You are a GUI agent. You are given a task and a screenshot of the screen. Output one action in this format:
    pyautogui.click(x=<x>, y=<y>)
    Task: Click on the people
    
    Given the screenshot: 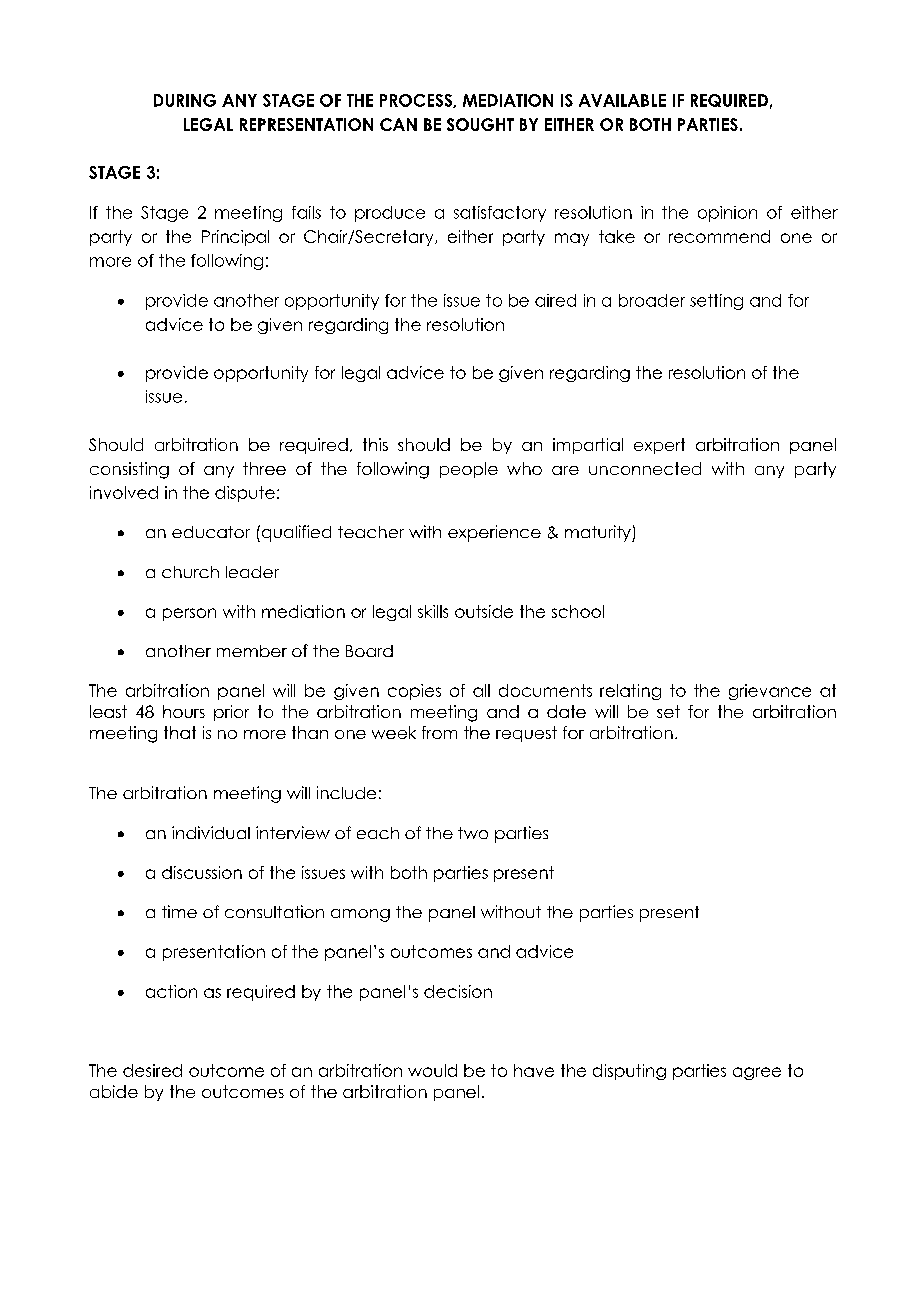 What is the action you would take?
    pyautogui.click(x=469, y=470)
